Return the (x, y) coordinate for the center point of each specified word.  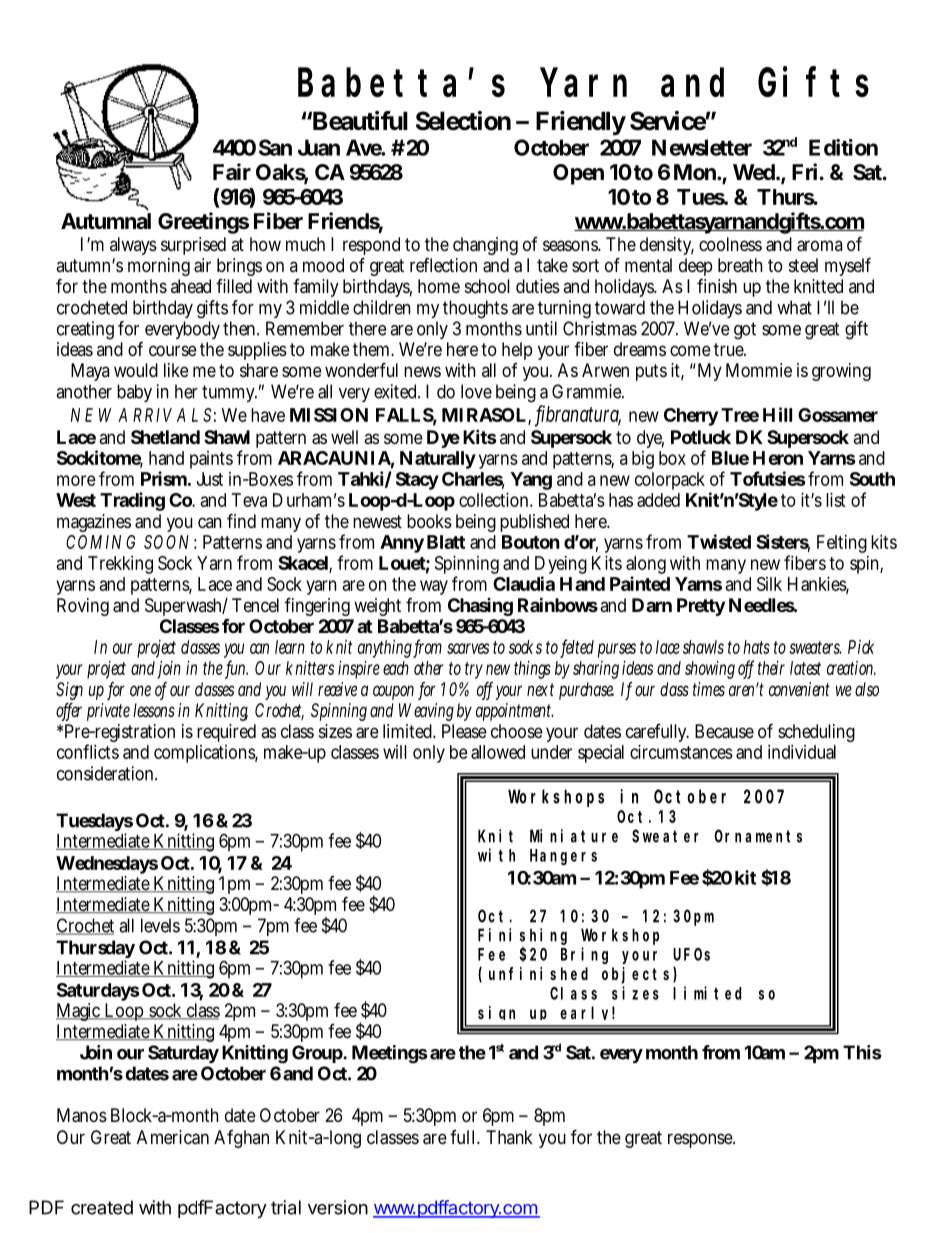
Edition (843, 147)
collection (496, 500)
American (173, 1137)
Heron (778, 458)
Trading (132, 501)
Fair (232, 172)
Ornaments (758, 836)
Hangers (563, 857)
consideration (107, 773)
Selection (463, 121)
